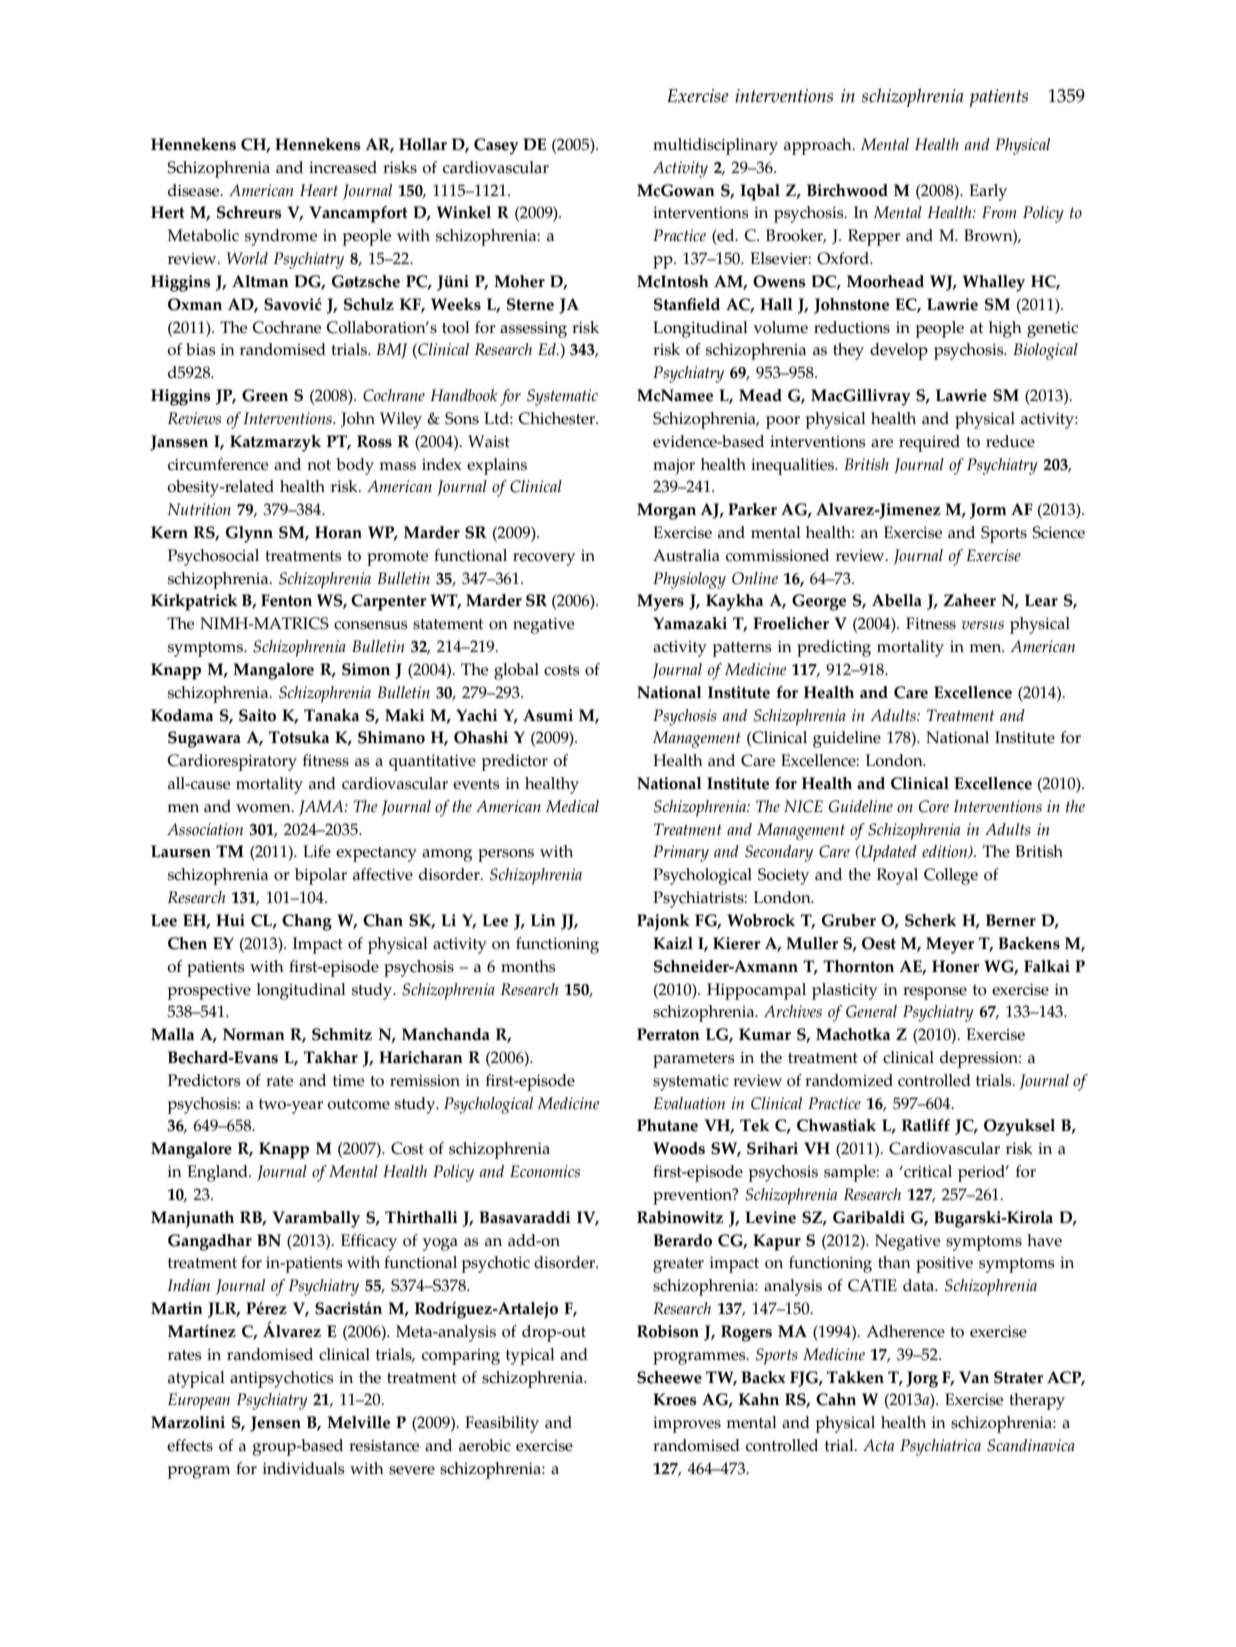 This document has width=1236, height=1647. I want to click on Medical, so click(572, 806).
